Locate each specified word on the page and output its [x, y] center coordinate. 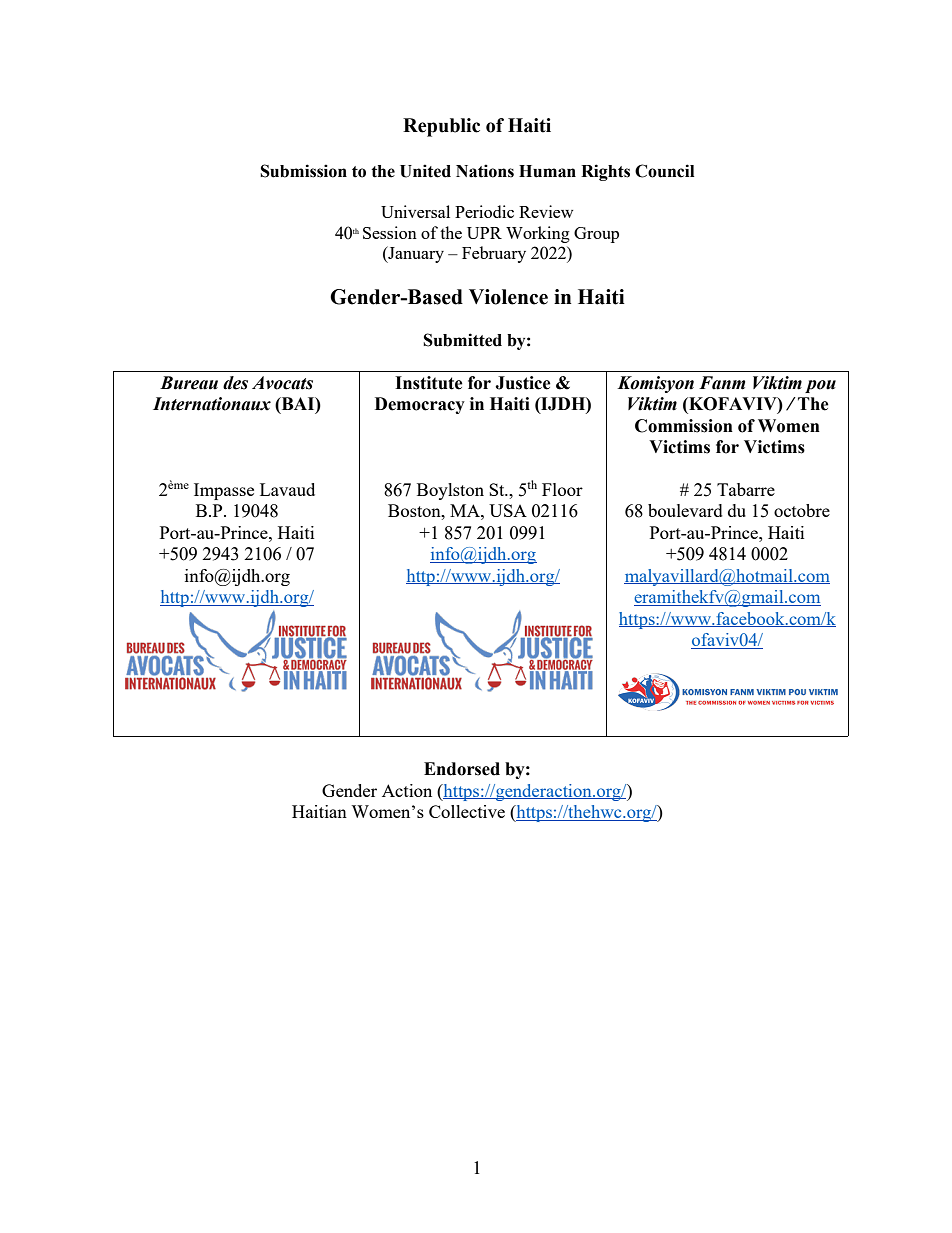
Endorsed [462, 769]
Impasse [224, 491]
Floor [562, 489]
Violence [508, 297]
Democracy [420, 405]
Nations [485, 171]
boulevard [685, 510]
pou [820, 386]
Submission [303, 171]
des [235, 383]
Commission [684, 426]
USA [508, 510]
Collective [467, 811]
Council [664, 171]
